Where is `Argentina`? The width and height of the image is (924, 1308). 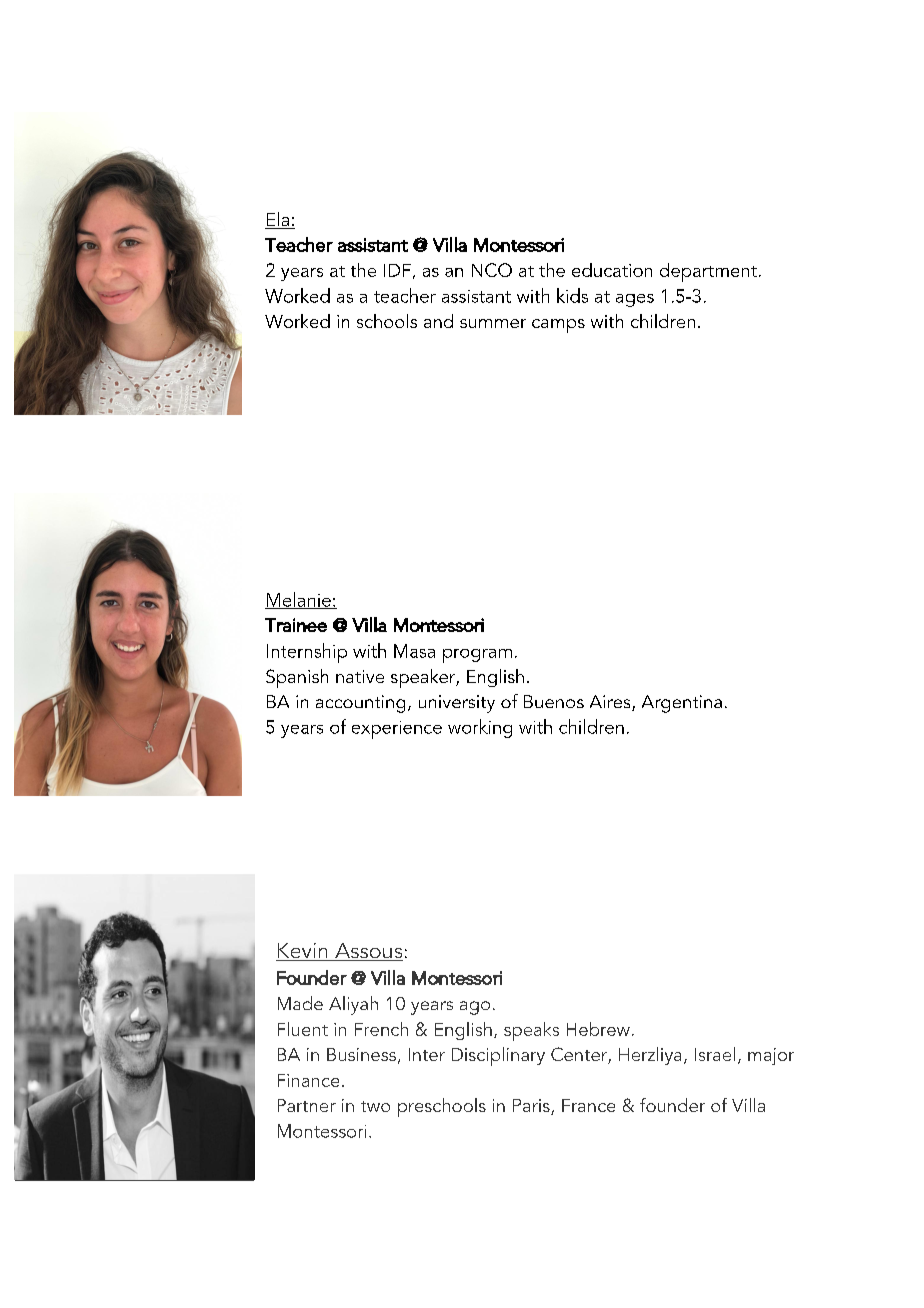 Argentina is located at coordinates (682, 704).
